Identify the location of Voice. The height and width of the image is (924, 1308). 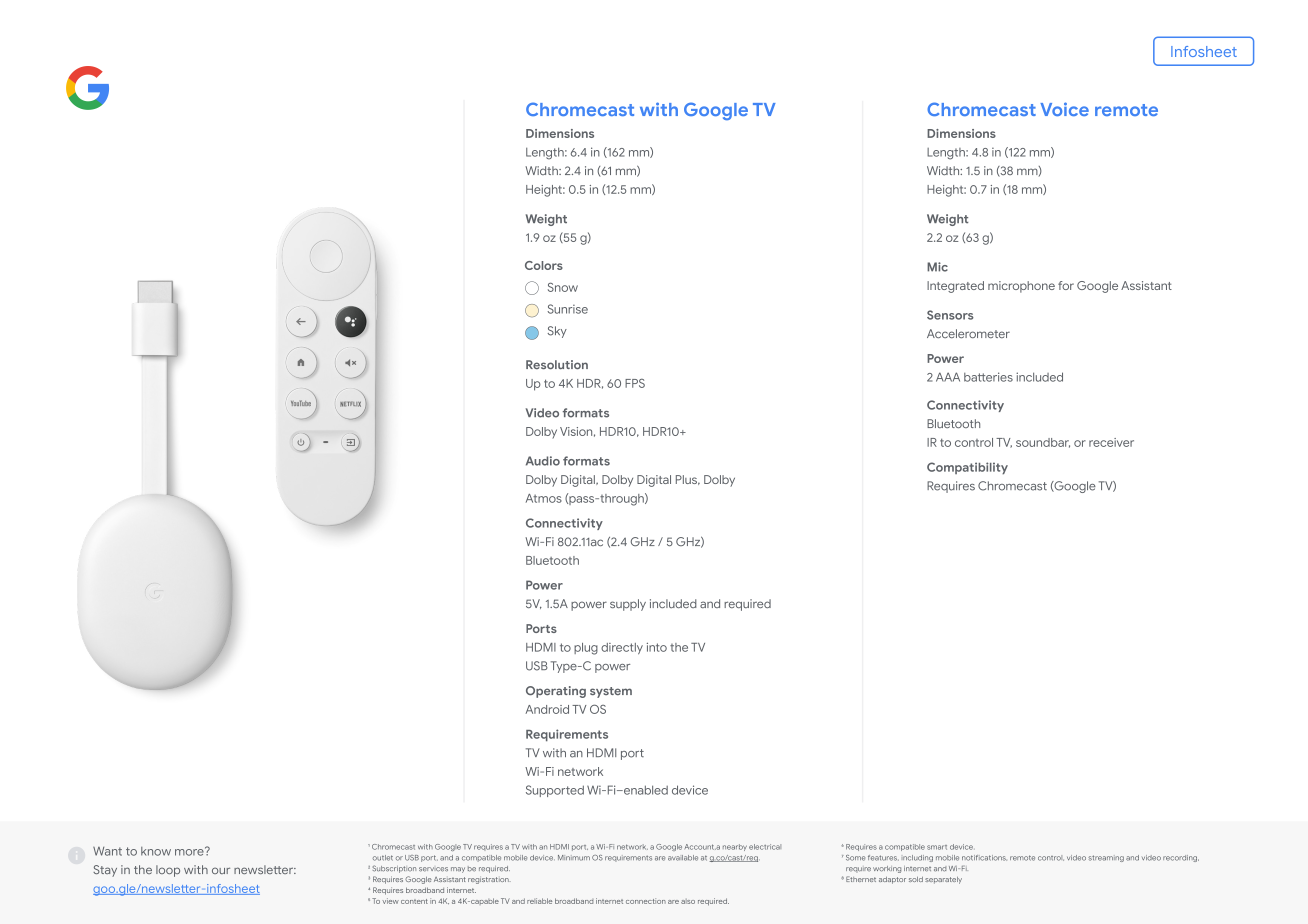
(1064, 109).
